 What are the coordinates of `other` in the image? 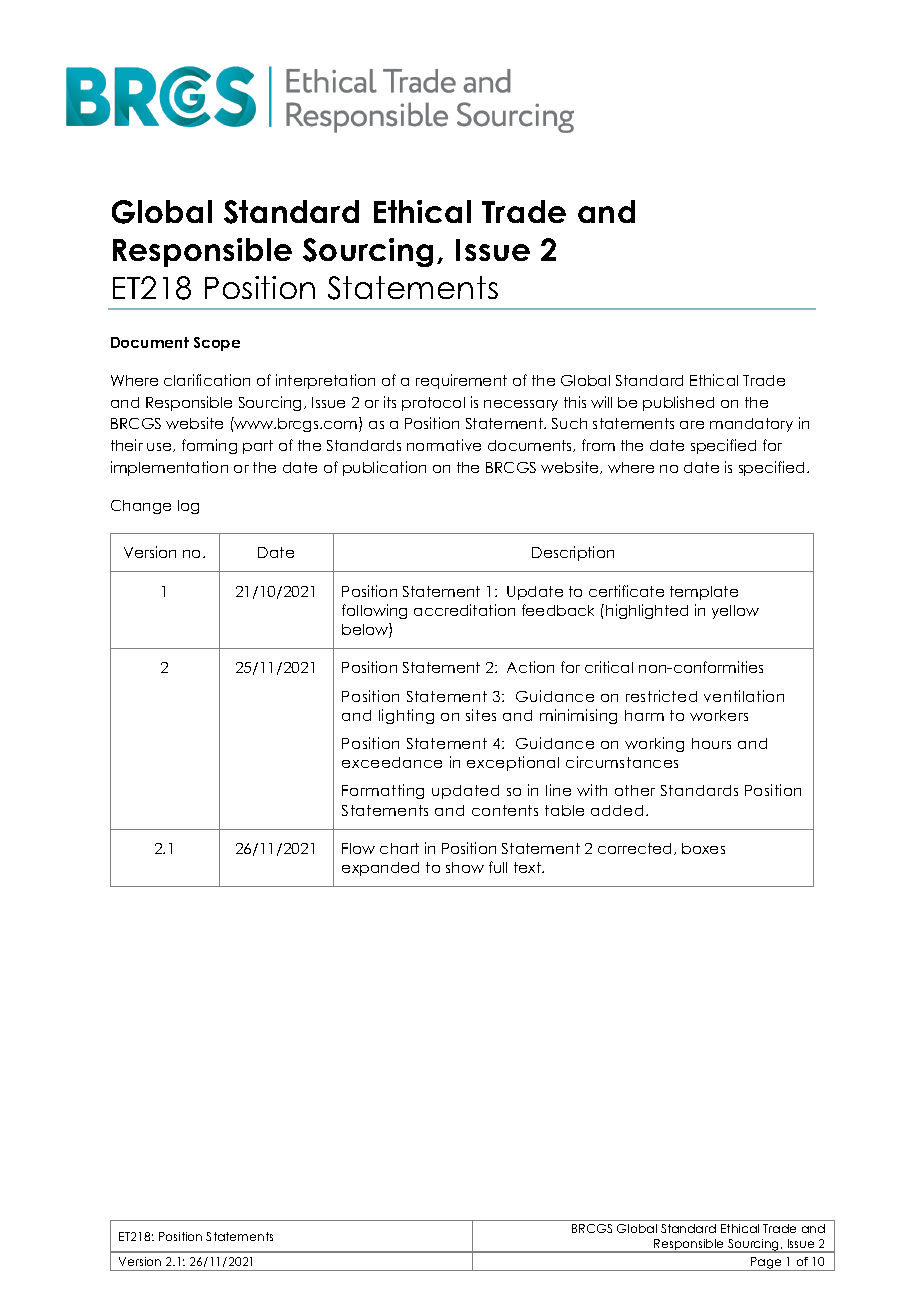 It's located at (635, 790).
